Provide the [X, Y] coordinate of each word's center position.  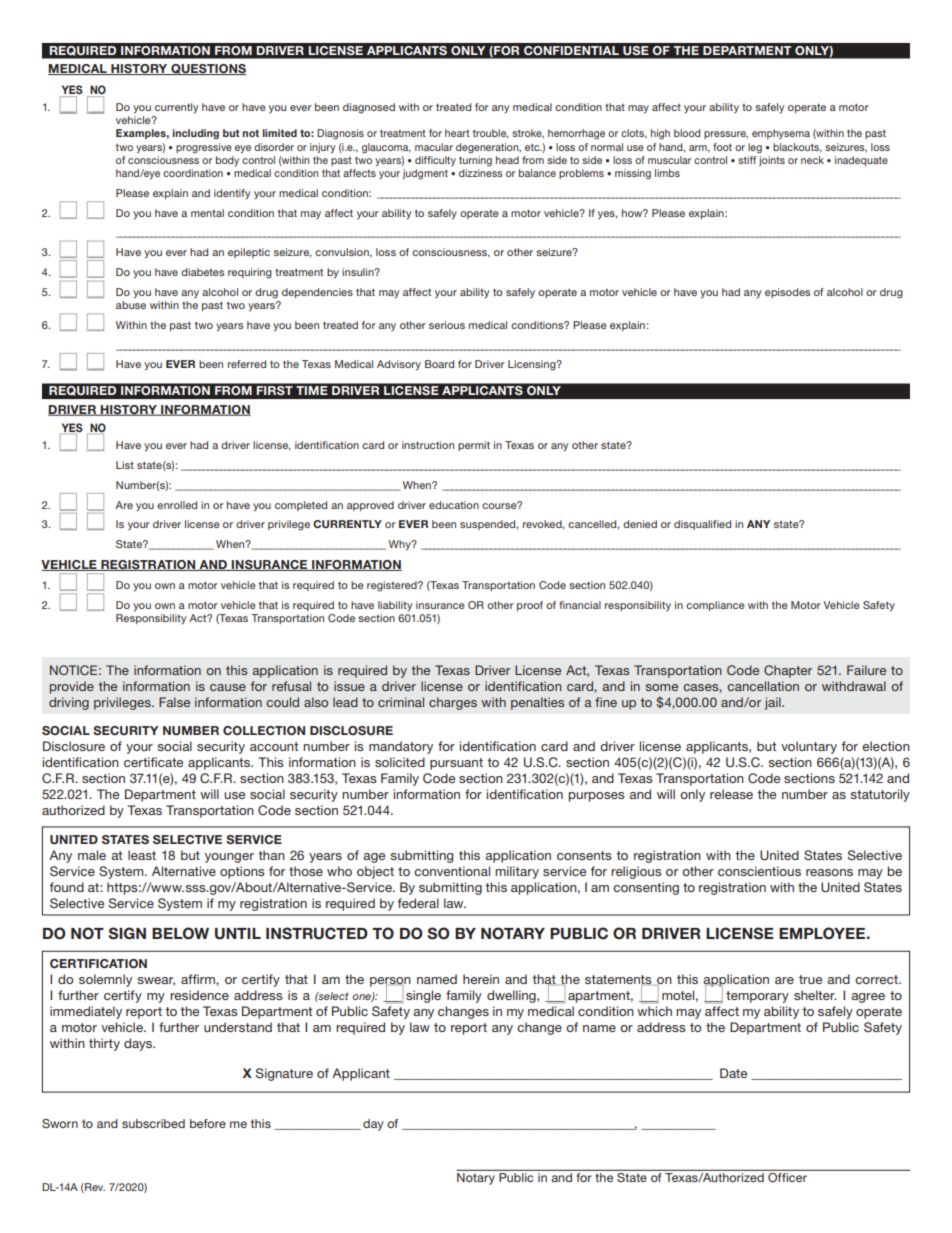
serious [447, 325]
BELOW [180, 933]
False [174, 702]
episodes [787, 293]
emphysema [781, 134]
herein [481, 979]
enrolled [177, 505]
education [454, 505]
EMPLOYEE [822, 933]
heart [457, 133]
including [196, 134]
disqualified [702, 525]
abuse [131, 305]
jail [774, 703]
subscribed [153, 1123]
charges [453, 703]
